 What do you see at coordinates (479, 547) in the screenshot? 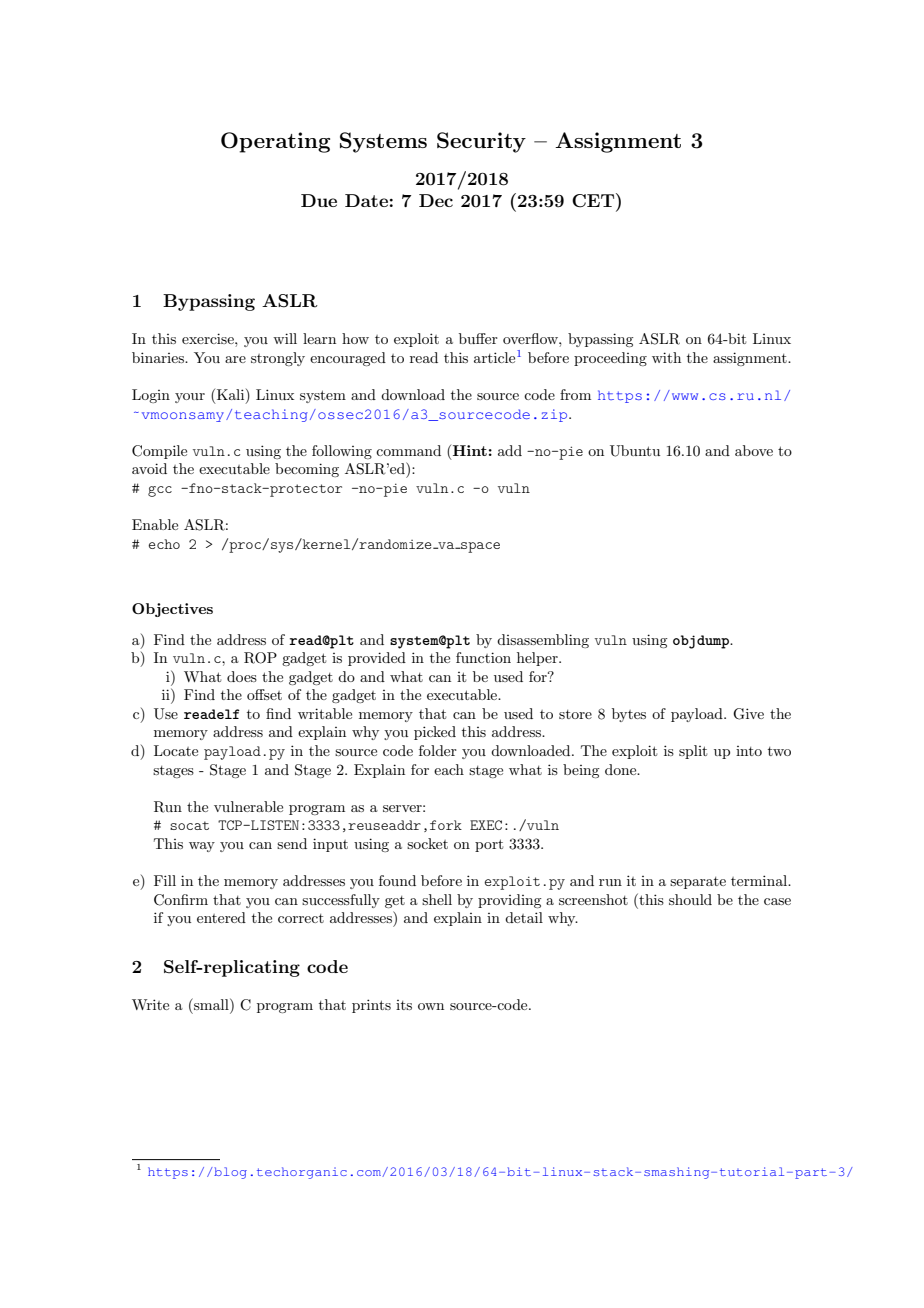
I see `space` at bounding box center [479, 547].
